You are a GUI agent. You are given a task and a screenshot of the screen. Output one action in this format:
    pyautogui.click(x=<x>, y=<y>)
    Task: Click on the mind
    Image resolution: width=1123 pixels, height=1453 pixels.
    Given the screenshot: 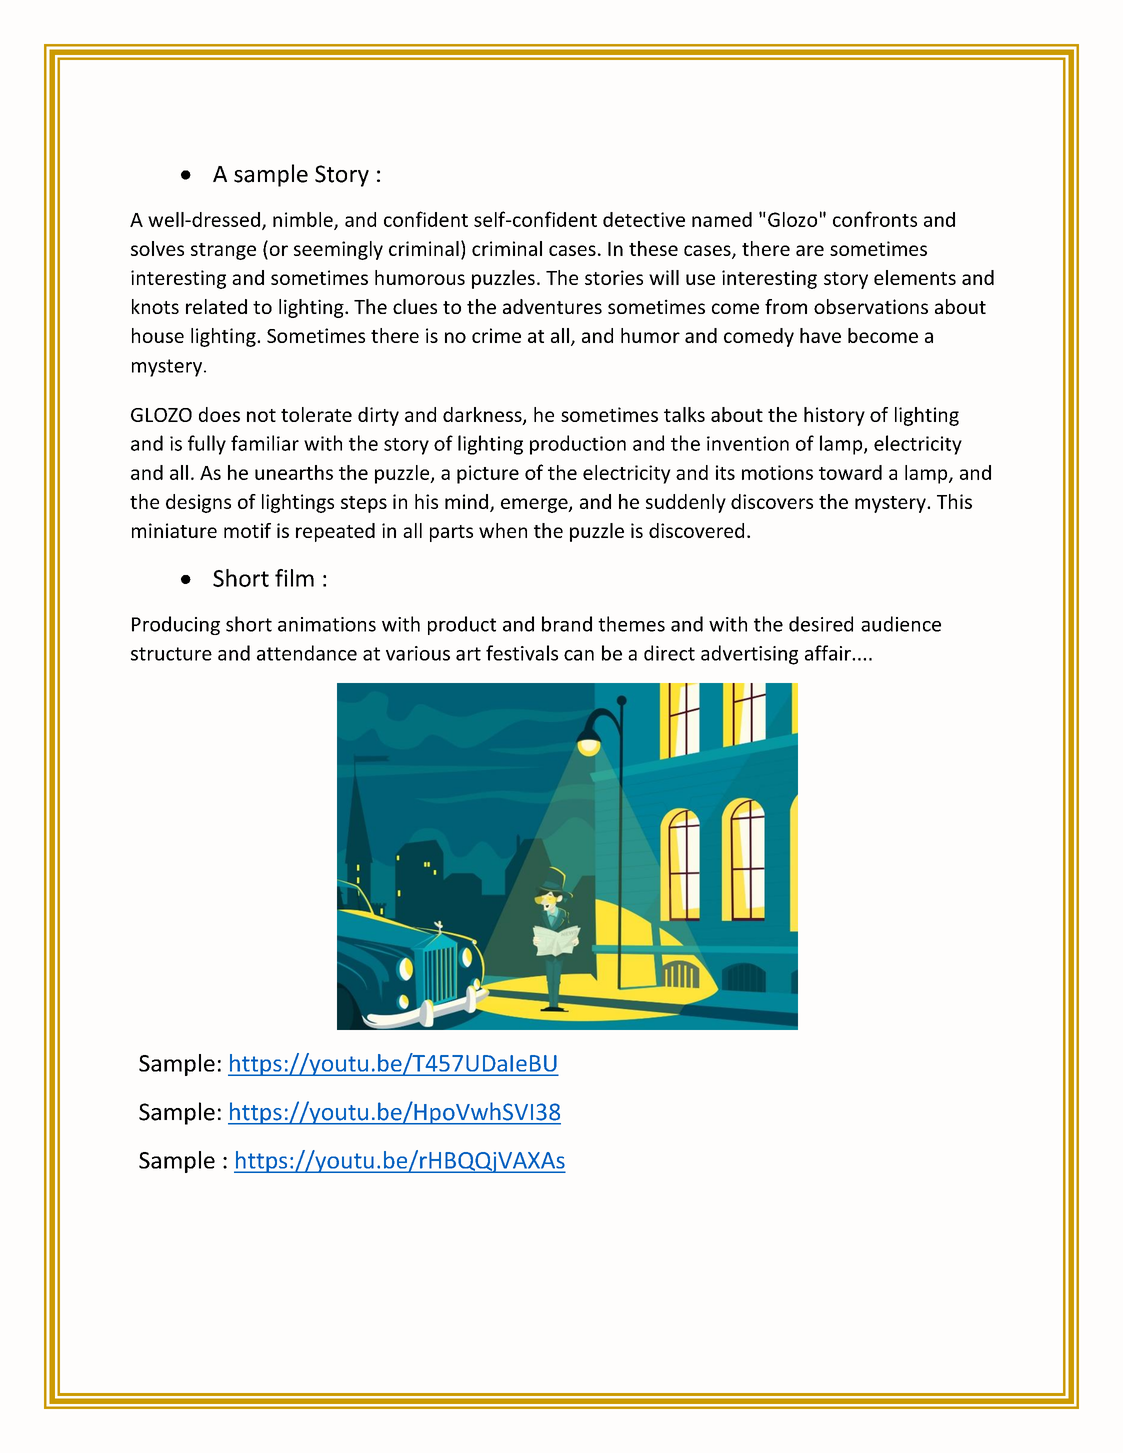 What is the action you would take?
    pyautogui.click(x=466, y=501)
